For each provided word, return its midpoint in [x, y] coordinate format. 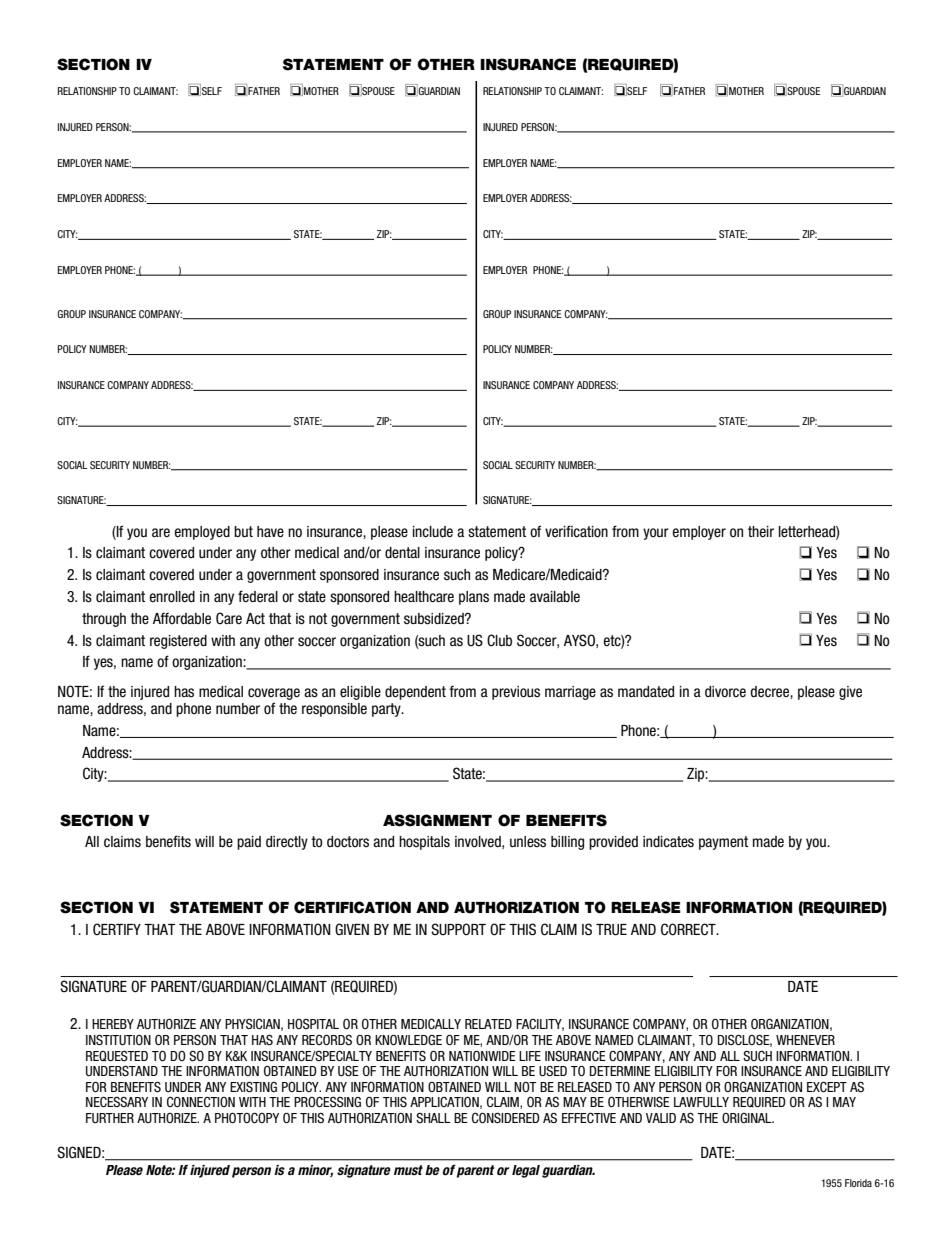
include [433, 532]
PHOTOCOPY [247, 1118]
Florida [858, 1183]
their [761, 532]
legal [526, 1171]
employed [202, 533]
